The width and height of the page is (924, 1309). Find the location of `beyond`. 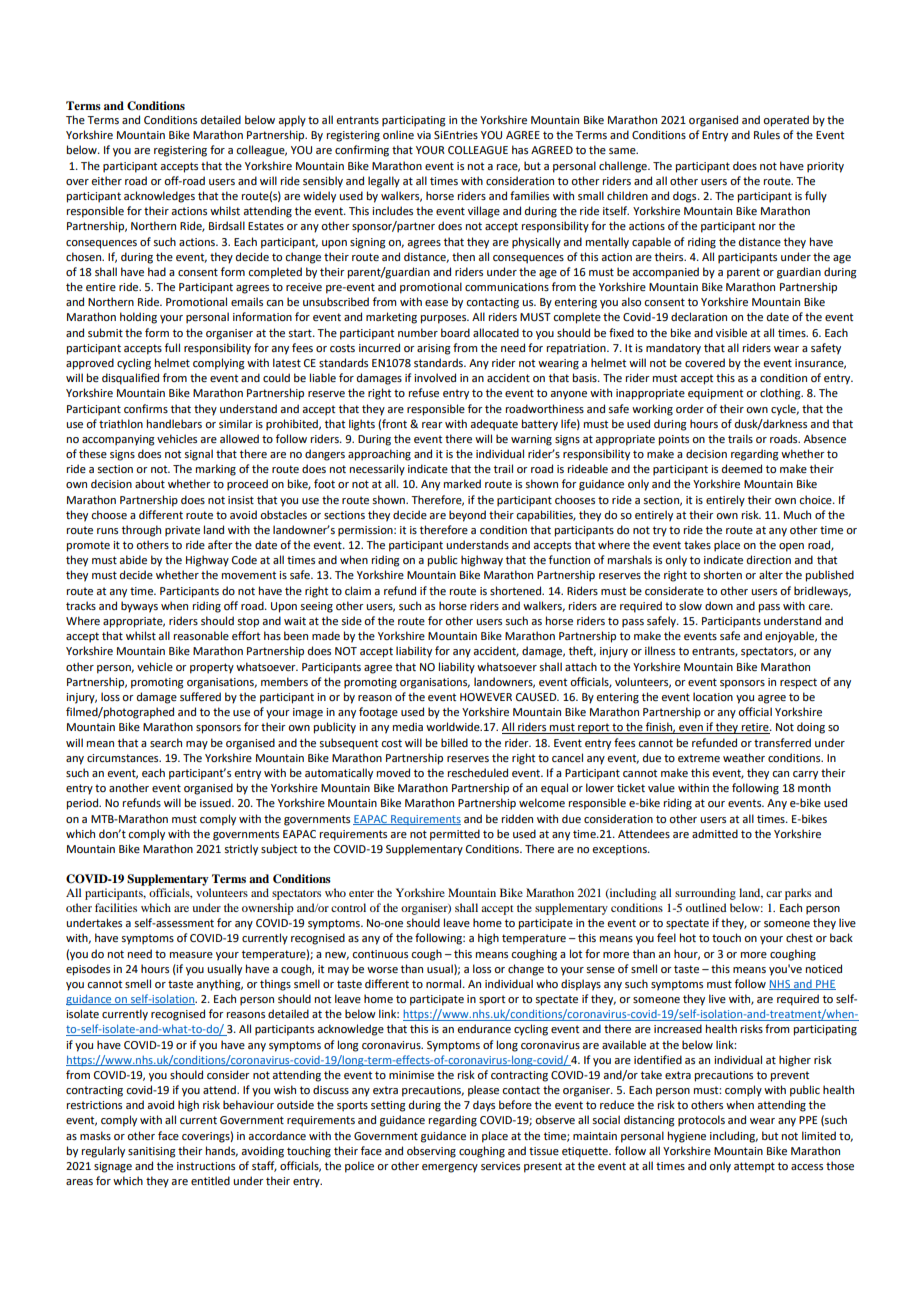

beyond is located at coordinates (467, 516).
